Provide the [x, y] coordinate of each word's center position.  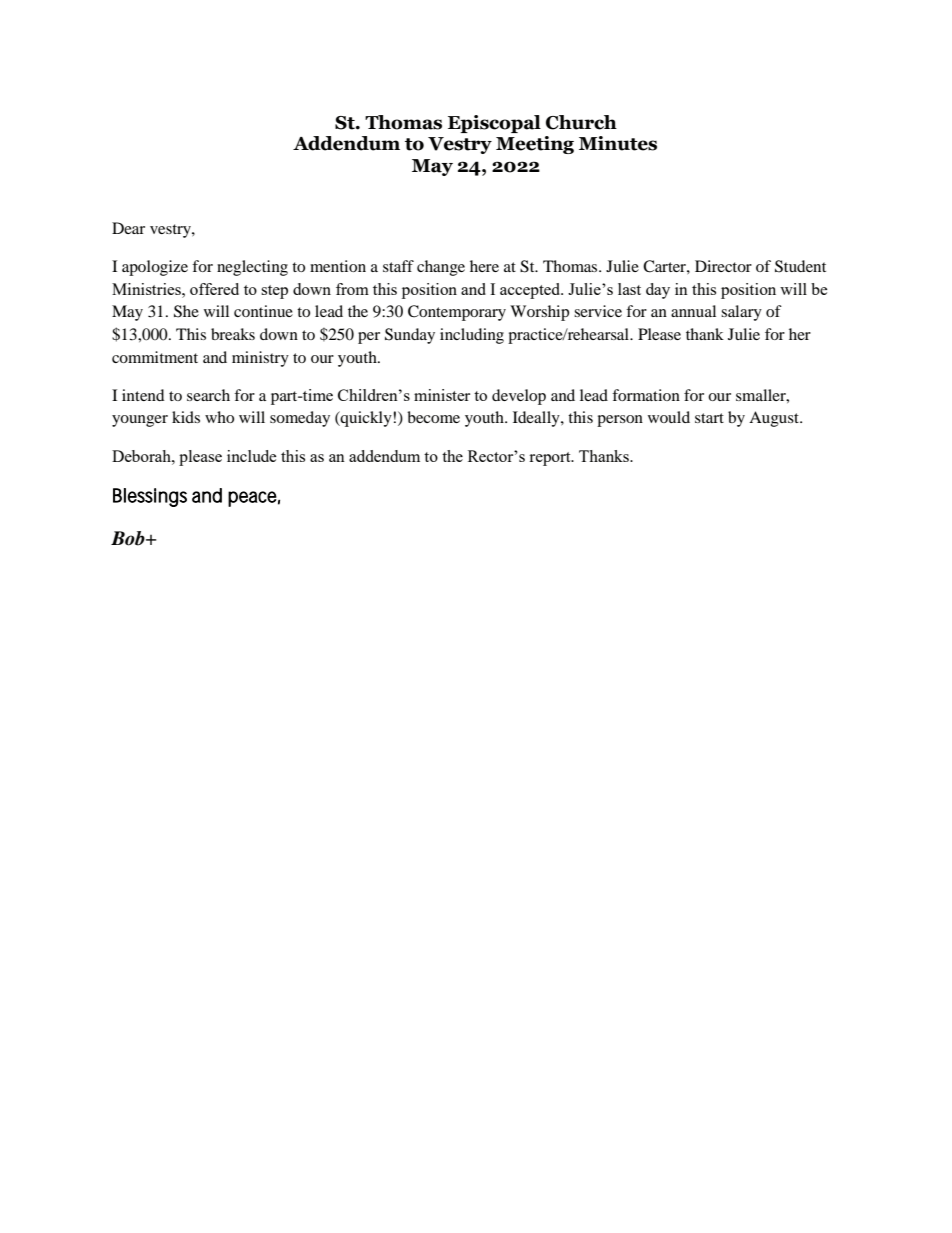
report [551, 459]
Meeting [535, 145]
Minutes [618, 143]
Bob [129, 538]
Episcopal [494, 124]
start [709, 418]
